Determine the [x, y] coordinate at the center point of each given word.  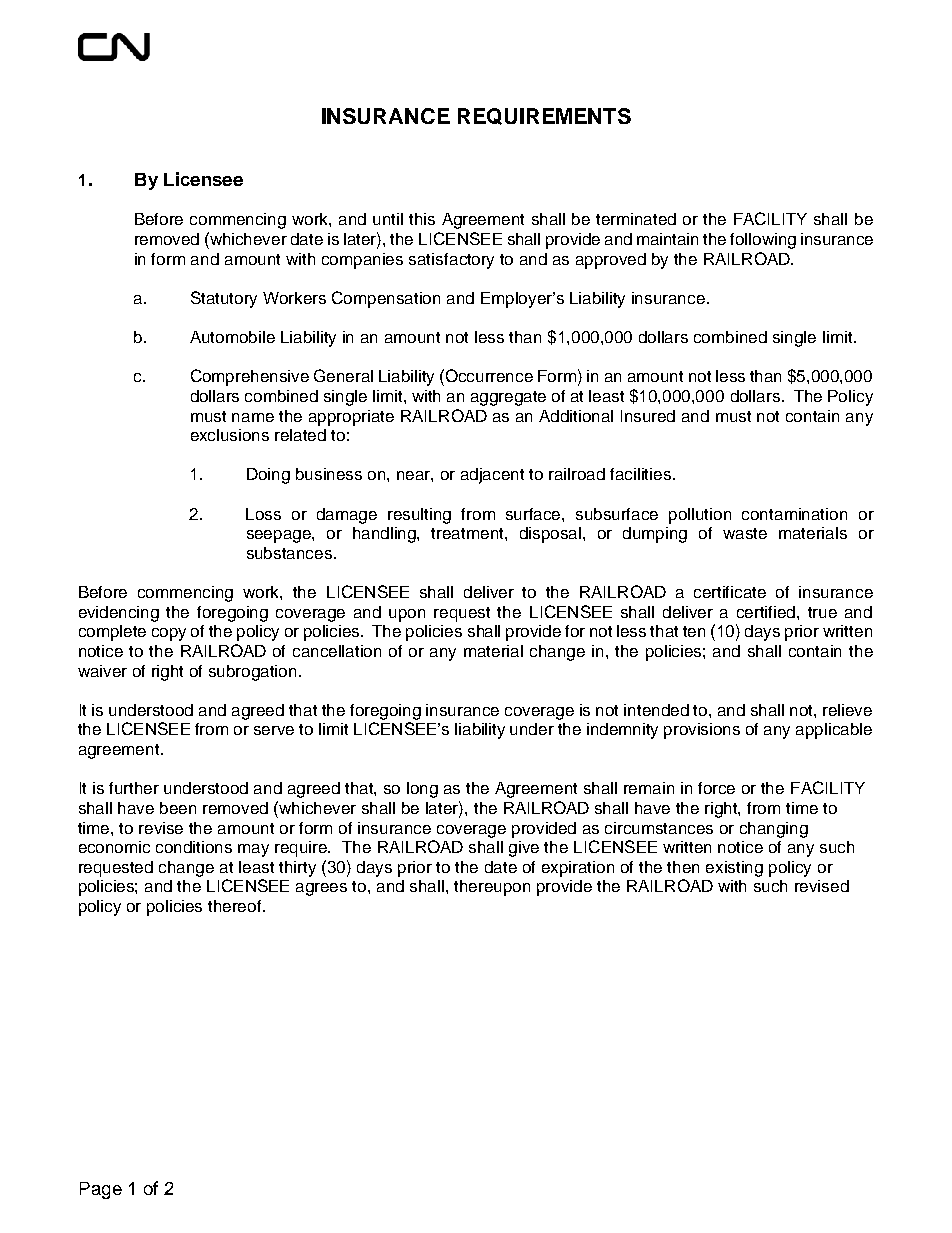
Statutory [224, 299]
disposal [552, 535]
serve [274, 730]
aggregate [508, 398]
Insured [648, 416]
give [524, 849]
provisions [702, 731]
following [763, 241]
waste [745, 533]
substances [291, 553]
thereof [236, 906]
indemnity [622, 731]
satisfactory [451, 261]
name [253, 417]
